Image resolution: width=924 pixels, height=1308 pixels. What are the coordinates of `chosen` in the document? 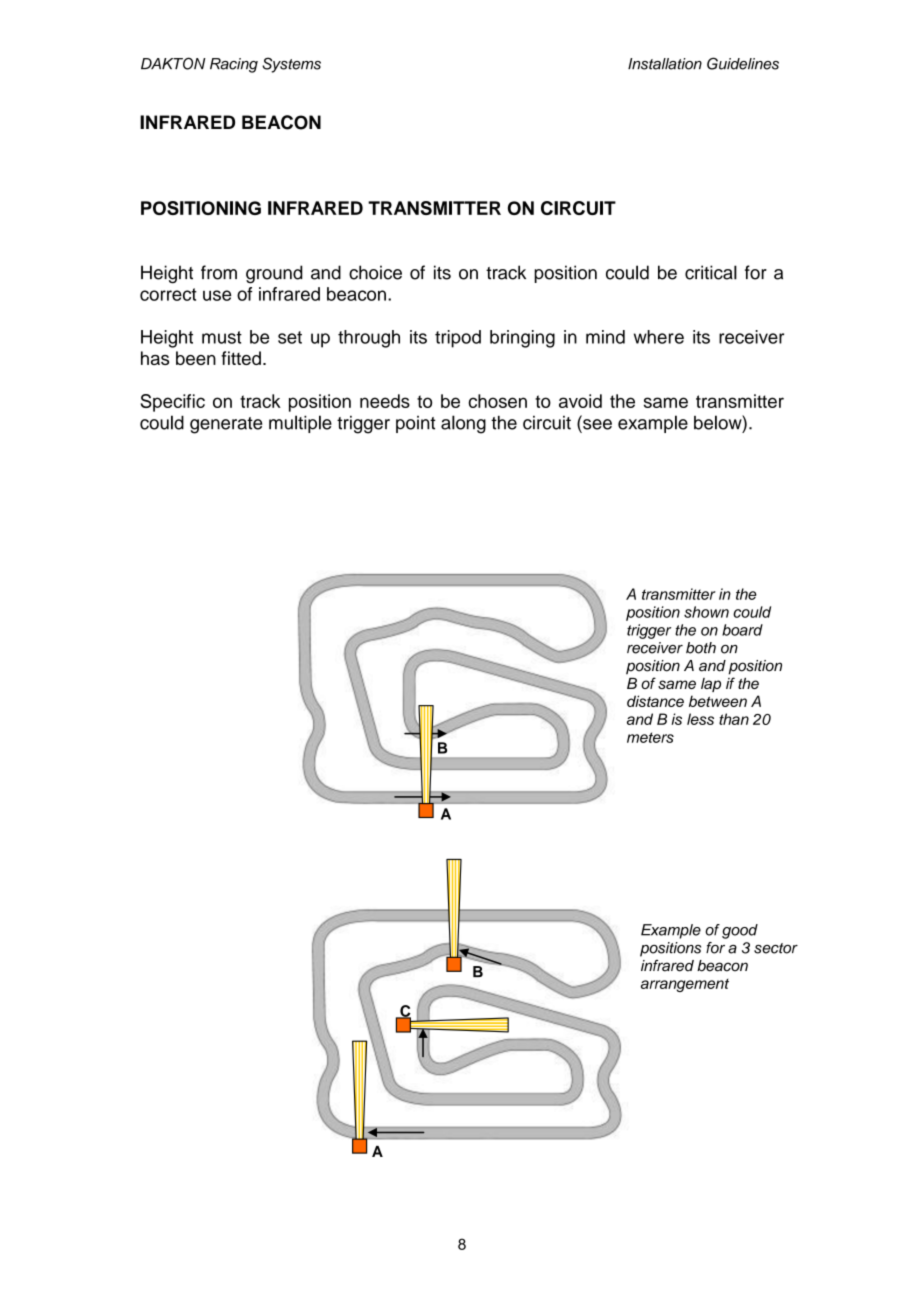 It's located at (498, 401).
